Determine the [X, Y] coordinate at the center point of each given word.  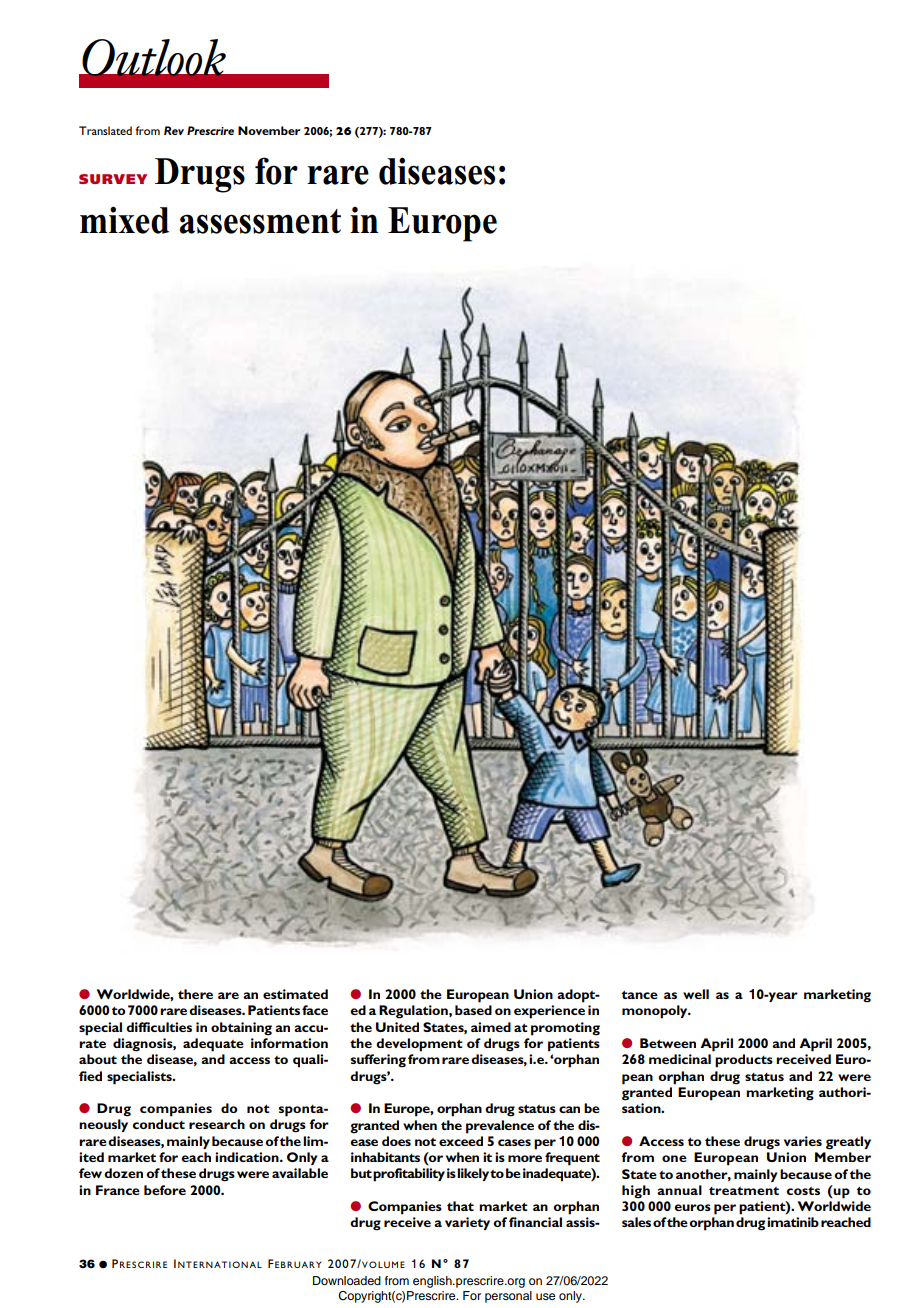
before [165, 1190]
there [195, 994]
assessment [260, 221]
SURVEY [113, 179]
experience [549, 1012]
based [473, 1010]
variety [467, 1223]
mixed [124, 220]
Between [668, 1043]
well [696, 994]
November [269, 130]
